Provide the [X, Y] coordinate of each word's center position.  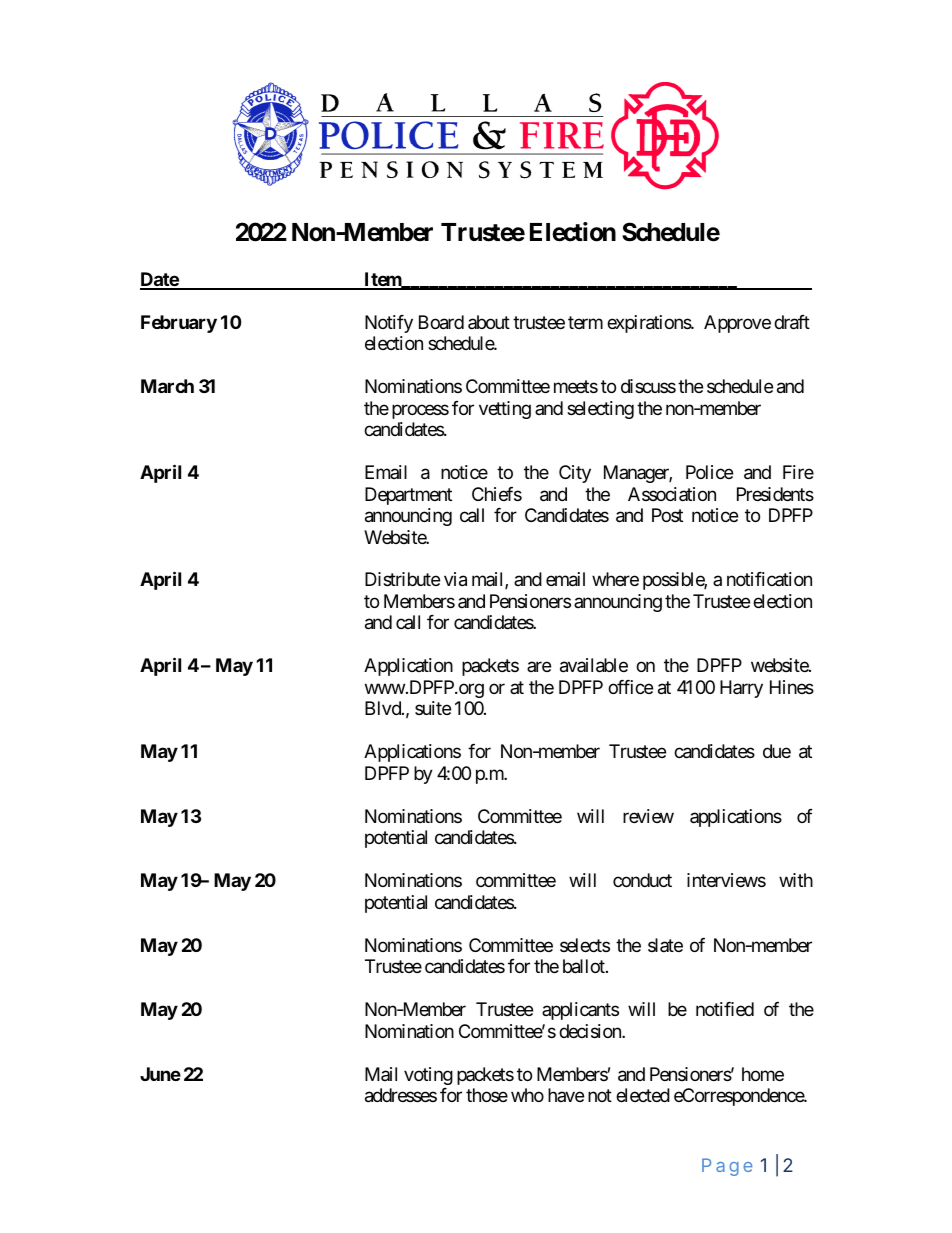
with [796, 880]
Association [672, 494]
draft [792, 322]
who [527, 1095]
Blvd [384, 708]
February [179, 324]
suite [433, 708]
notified [725, 1009]
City [575, 474]
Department [408, 496]
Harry [741, 689]
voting [428, 1076]
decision [591, 1031]
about [489, 322]
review [648, 816]
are [539, 667]
